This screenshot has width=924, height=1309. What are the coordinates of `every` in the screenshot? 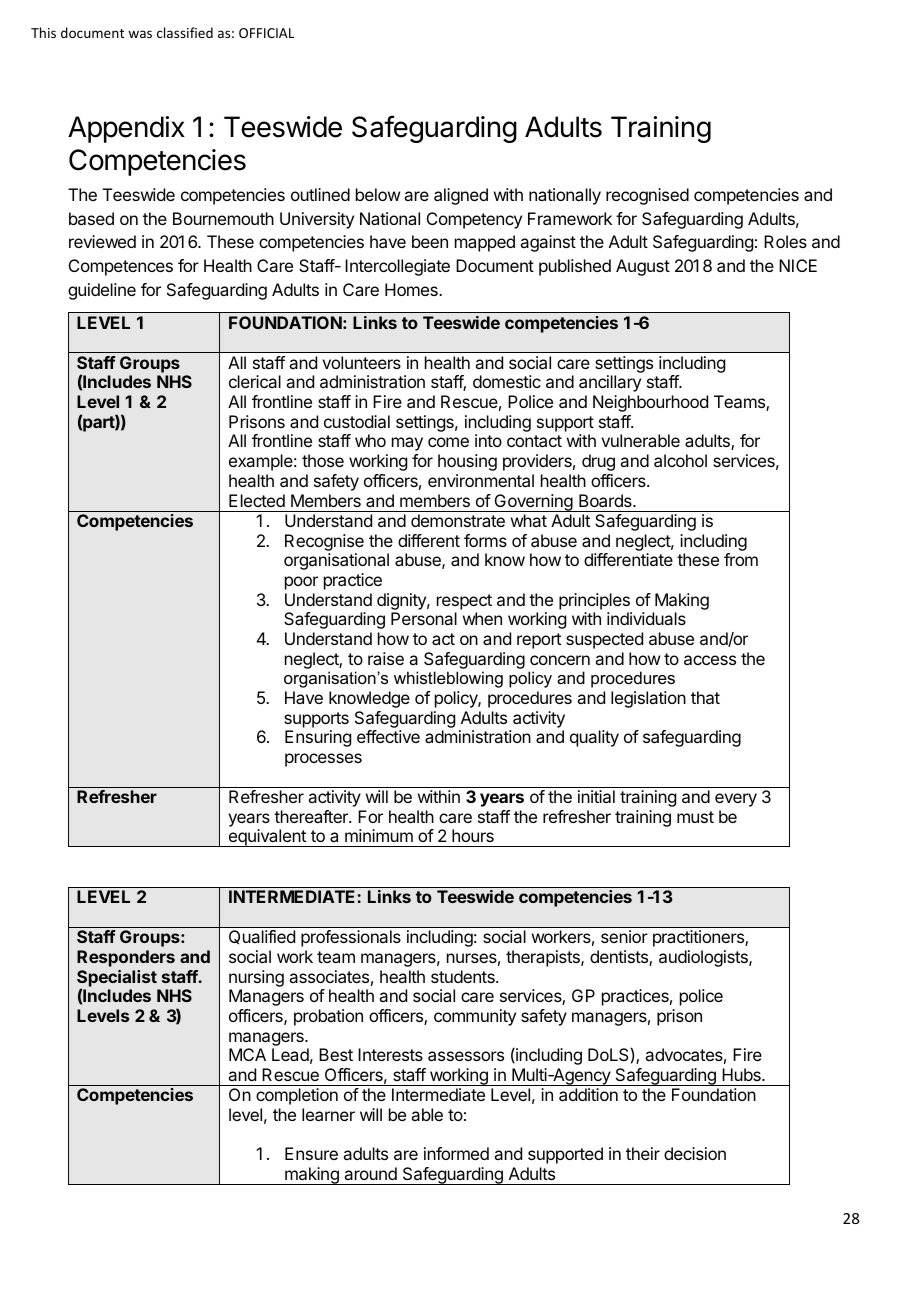 It's located at (736, 800).
